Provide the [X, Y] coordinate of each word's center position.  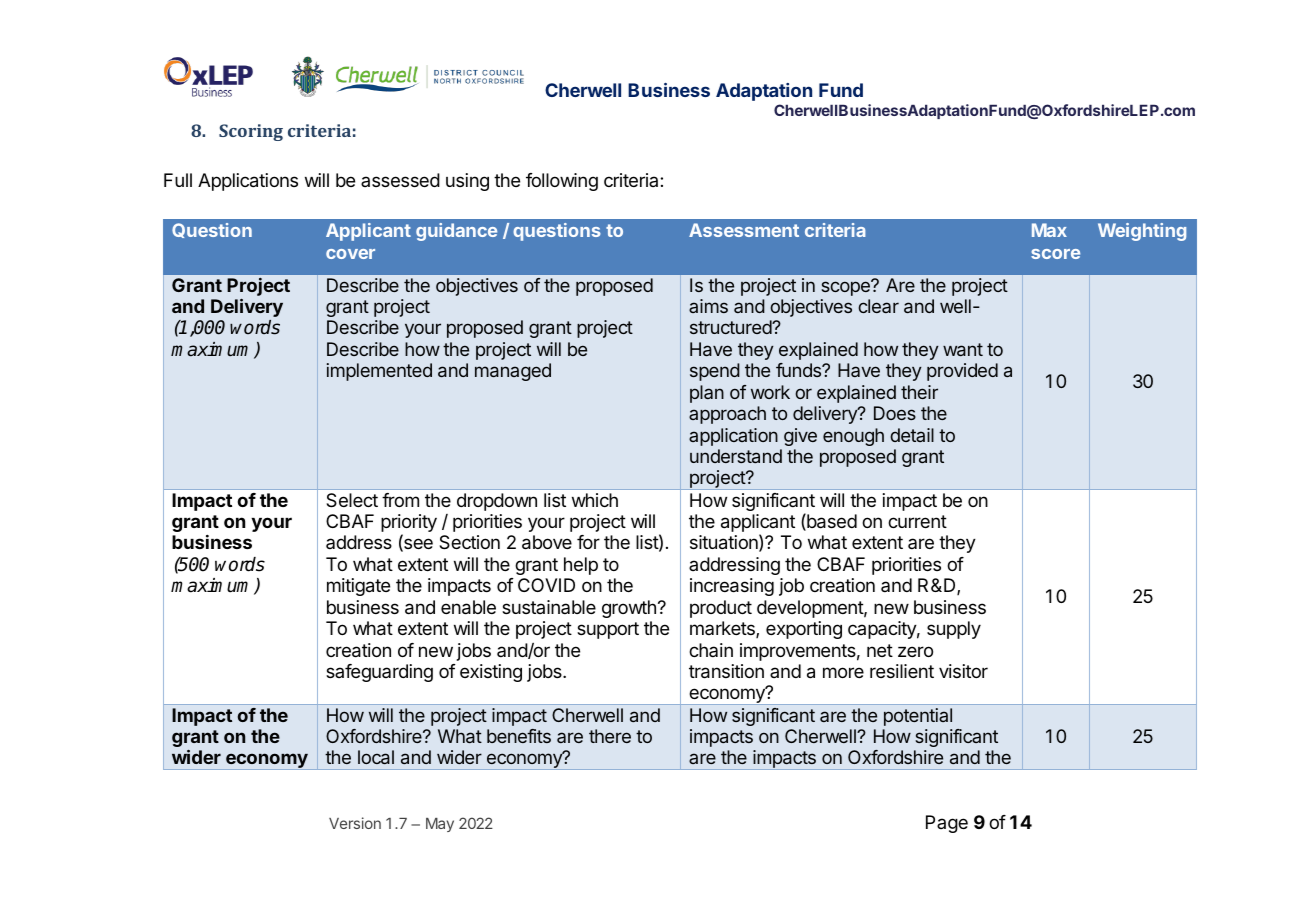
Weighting [1142, 232]
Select [352, 500]
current [917, 521]
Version [355, 823]
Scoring [251, 132]
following [562, 182]
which [595, 500]
